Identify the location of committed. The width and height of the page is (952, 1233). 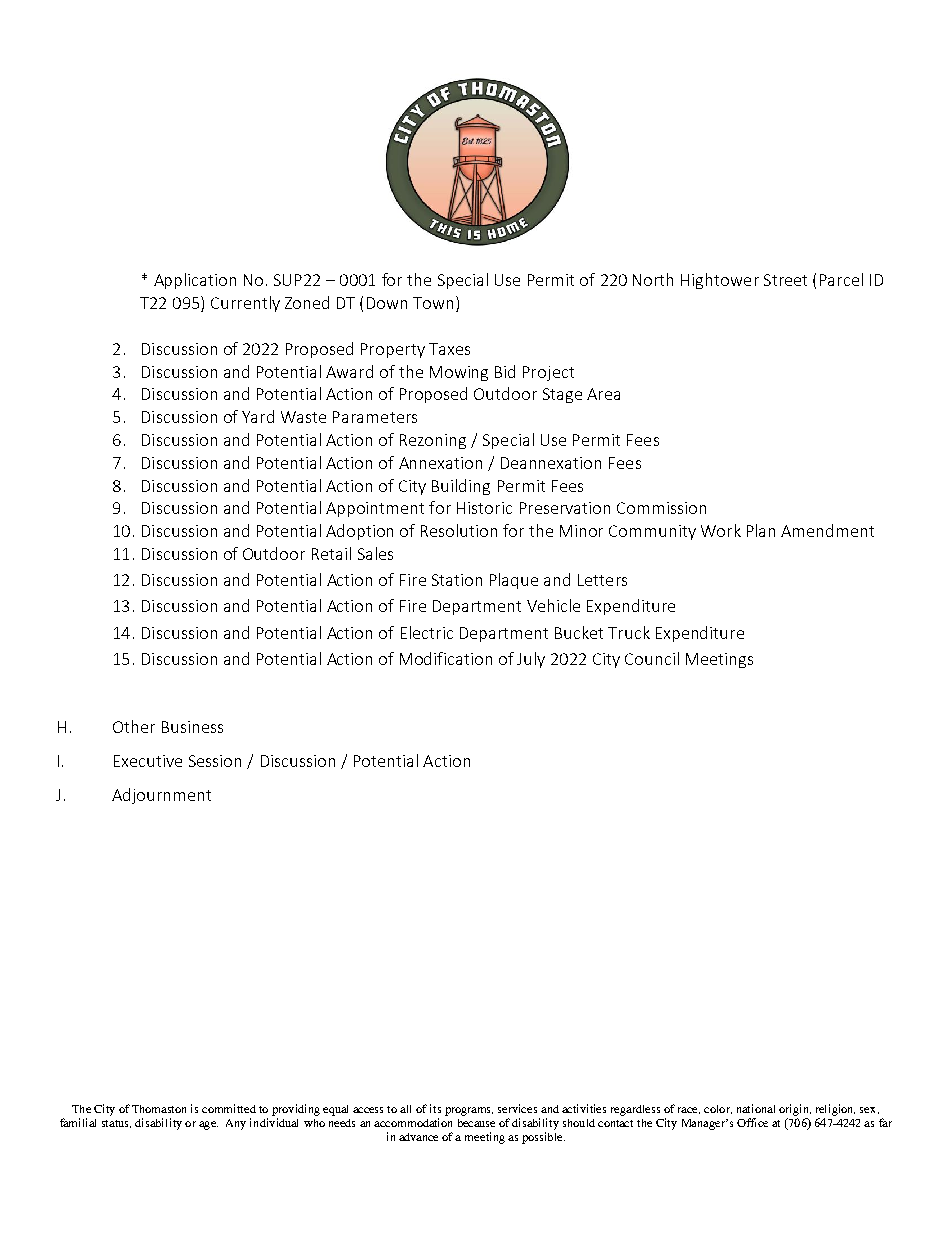
(229, 1108).
